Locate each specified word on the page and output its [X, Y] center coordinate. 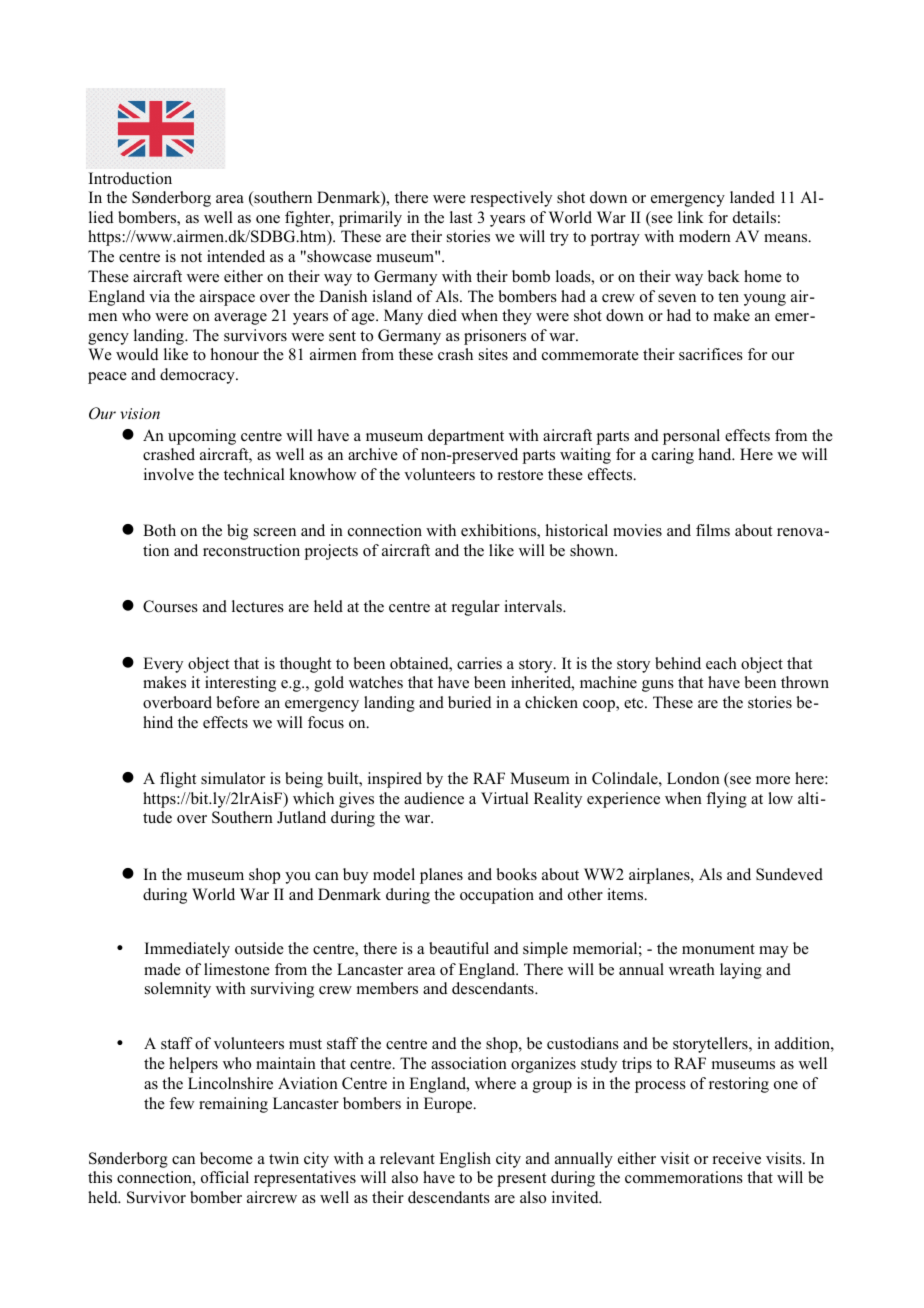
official [225, 1177]
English [465, 1160]
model [394, 874]
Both [159, 530]
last [461, 217]
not [191, 257]
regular [476, 608]
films [713, 530]
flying [726, 800]
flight [178, 780]
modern [705, 236]
